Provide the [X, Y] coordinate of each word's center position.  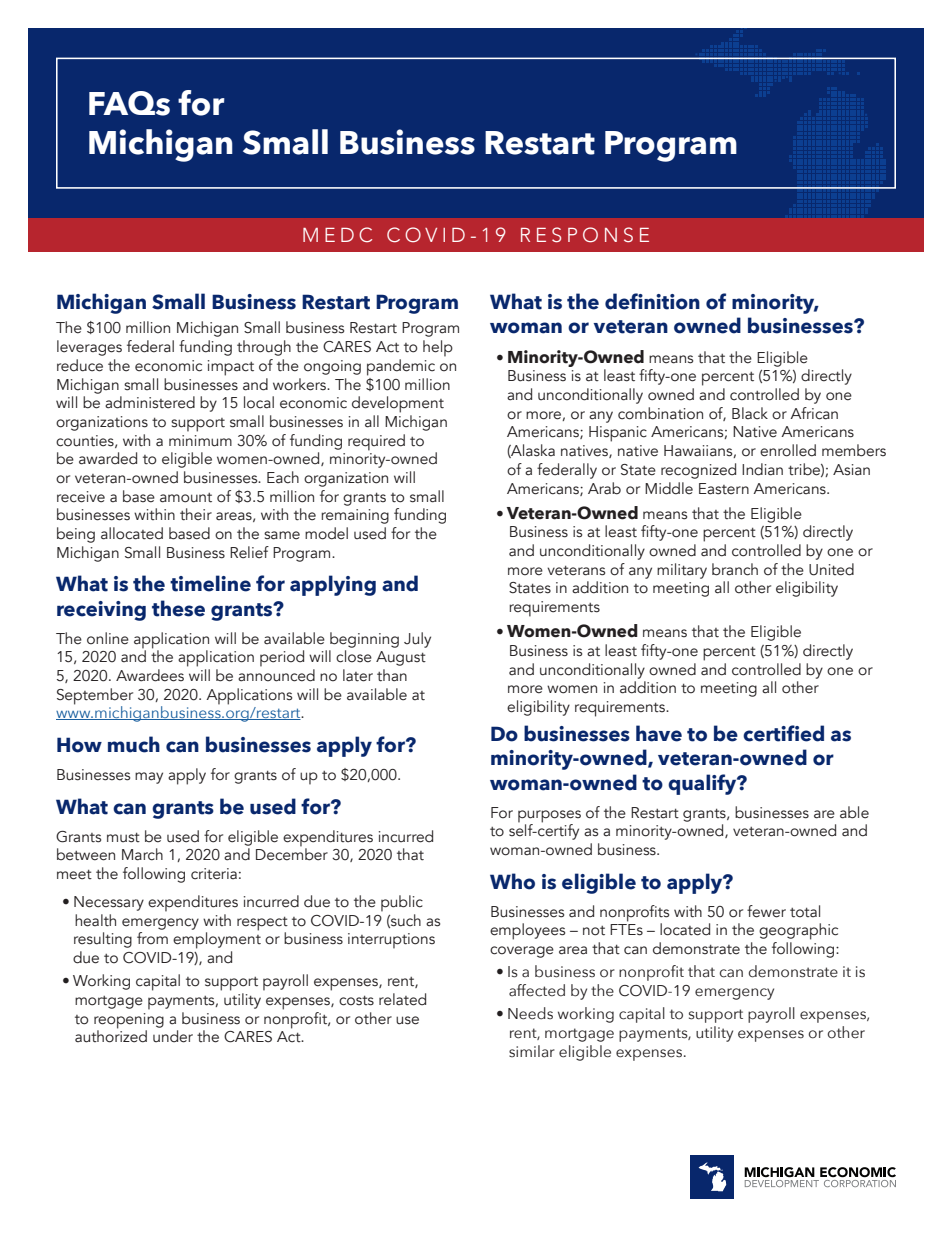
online [108, 638]
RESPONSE [585, 235]
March [142, 854]
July [417, 640]
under [173, 1036]
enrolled [788, 450]
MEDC [337, 235]
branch [735, 569]
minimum [200, 441]
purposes [549, 817]
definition [652, 301]
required [376, 442]
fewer [766, 911]
